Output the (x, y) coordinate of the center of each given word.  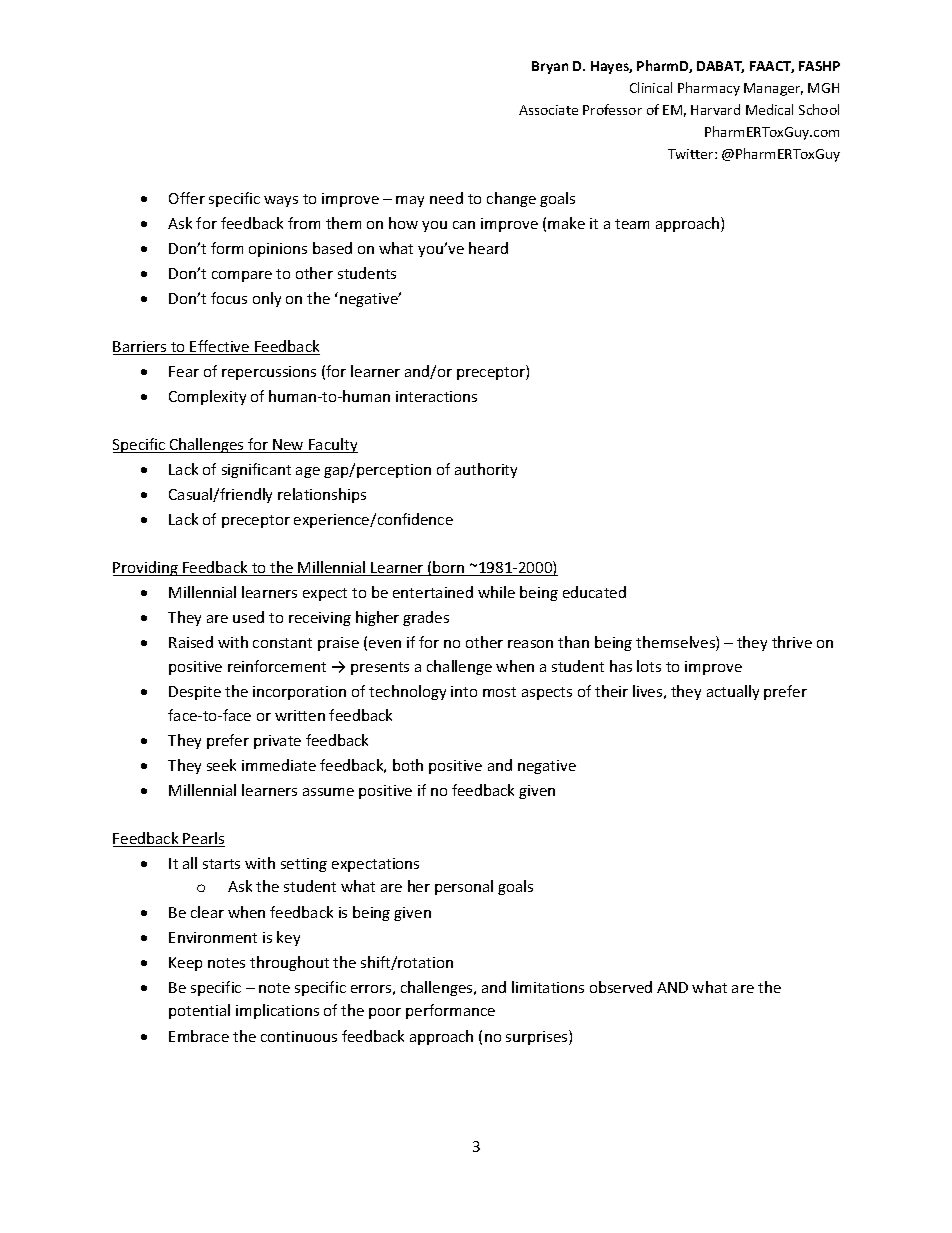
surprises (538, 1037)
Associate (548, 110)
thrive (792, 642)
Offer (187, 198)
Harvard (715, 109)
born (449, 568)
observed (621, 987)
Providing (146, 568)
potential (199, 1011)
